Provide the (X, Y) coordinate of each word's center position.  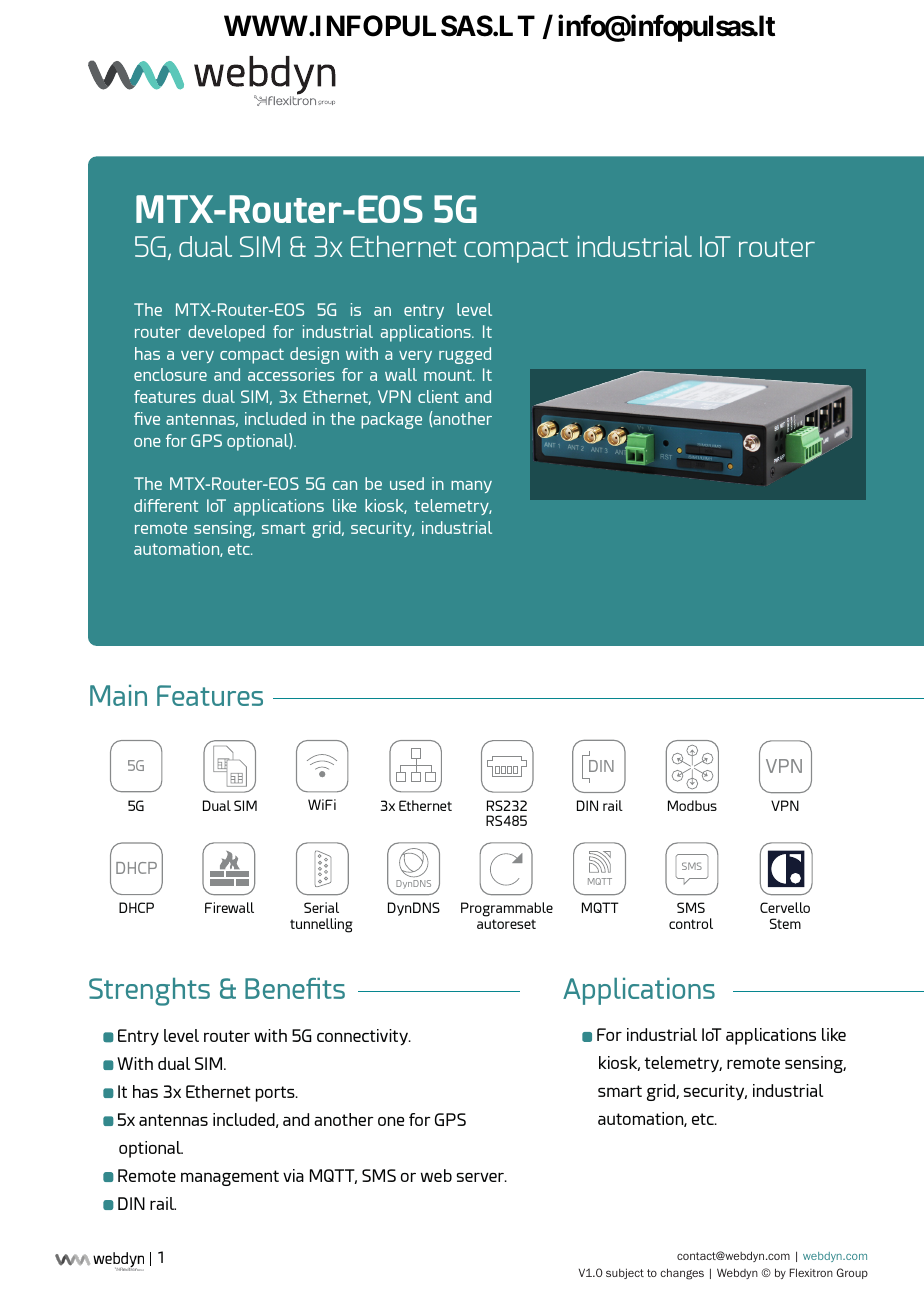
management (230, 1178)
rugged (465, 355)
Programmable (507, 911)
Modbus (692, 805)
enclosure (170, 374)
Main (118, 695)
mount (449, 375)
